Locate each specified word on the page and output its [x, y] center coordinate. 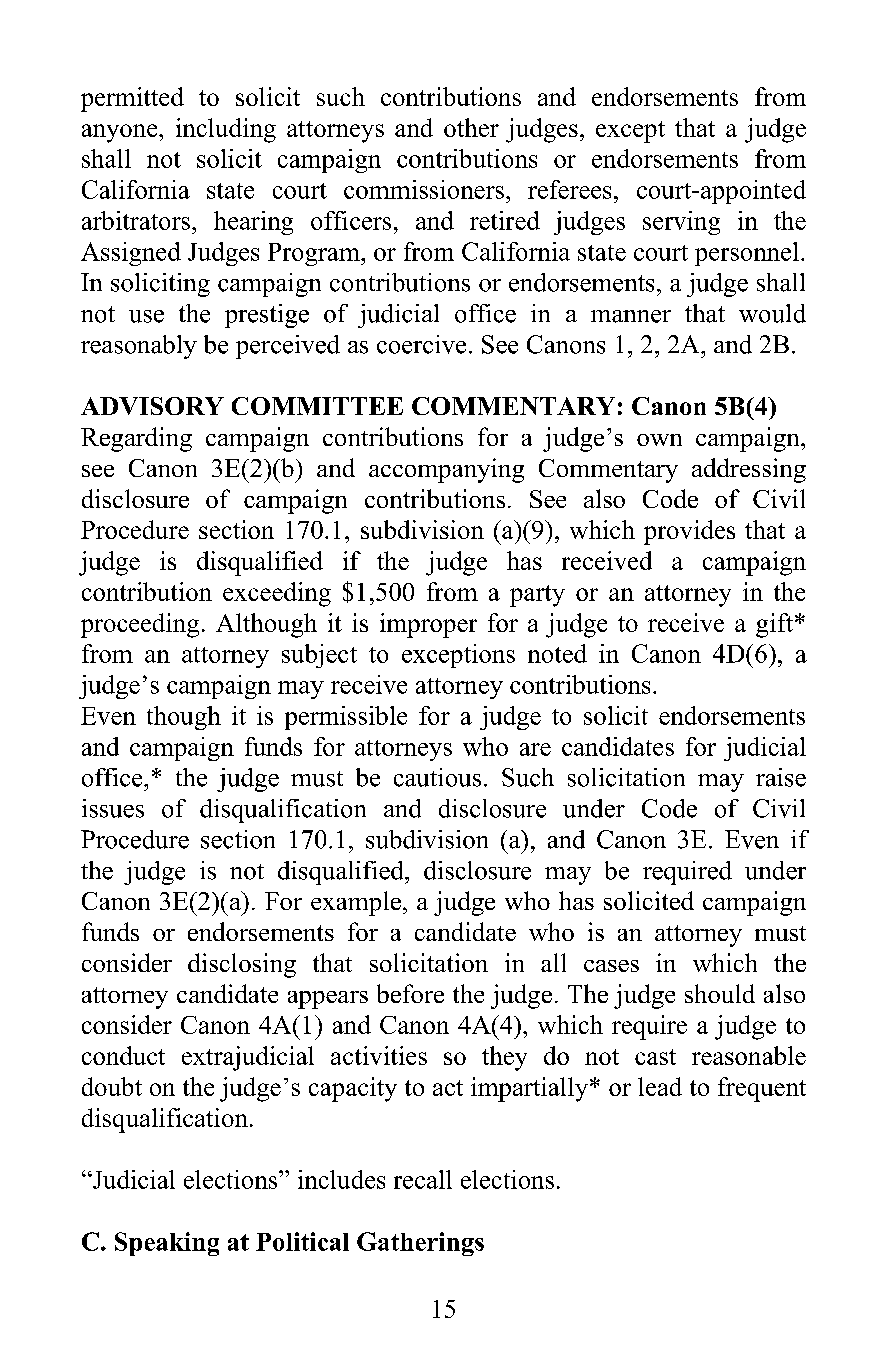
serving [681, 223]
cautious [437, 777]
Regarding [136, 439]
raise [781, 777]
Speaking [167, 1244]
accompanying [446, 470]
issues [113, 808]
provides [689, 532]
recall [423, 1179]
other [471, 127]
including [226, 130]
